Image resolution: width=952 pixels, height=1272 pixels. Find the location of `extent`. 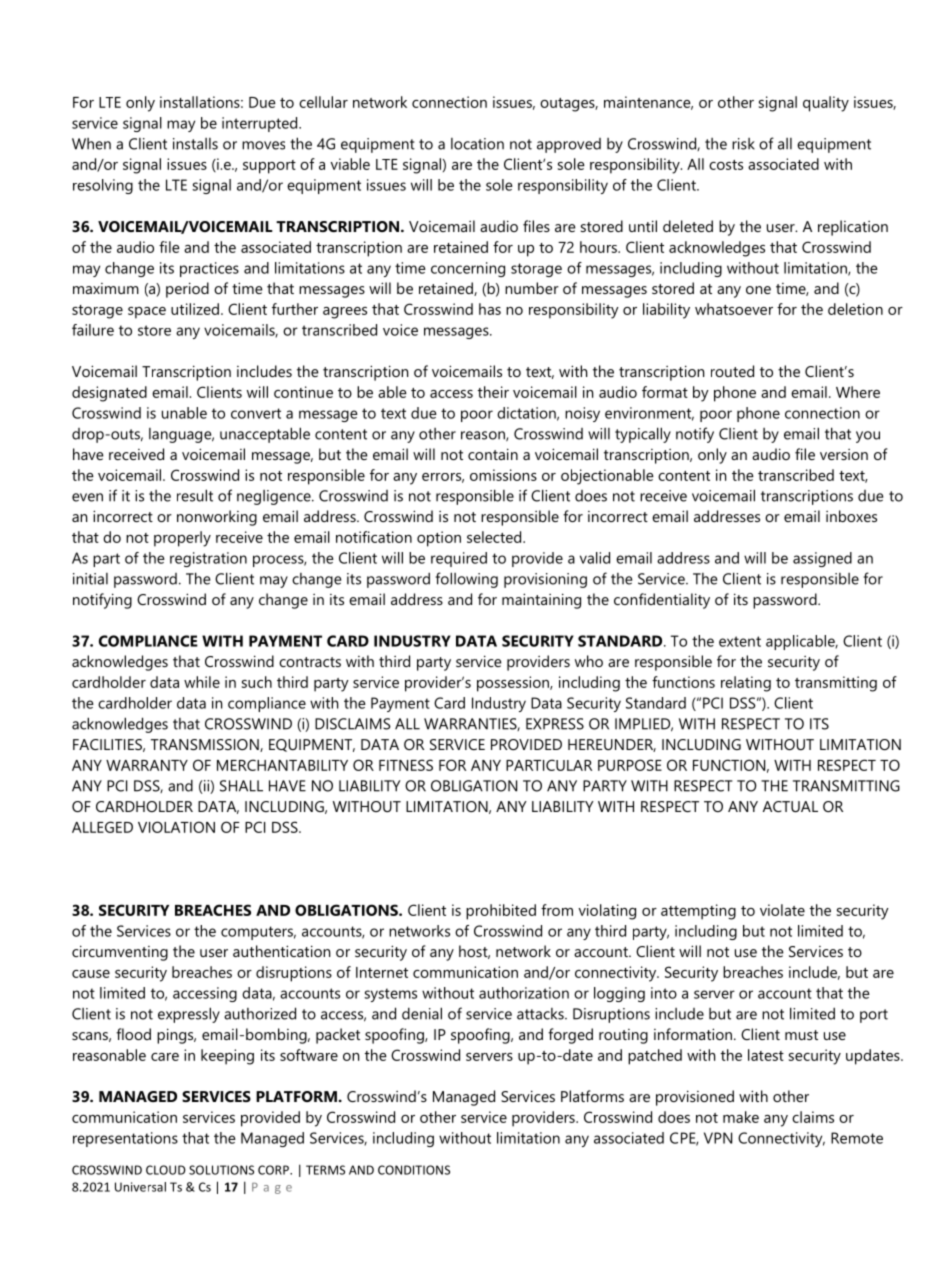

extent is located at coordinates (740, 641).
